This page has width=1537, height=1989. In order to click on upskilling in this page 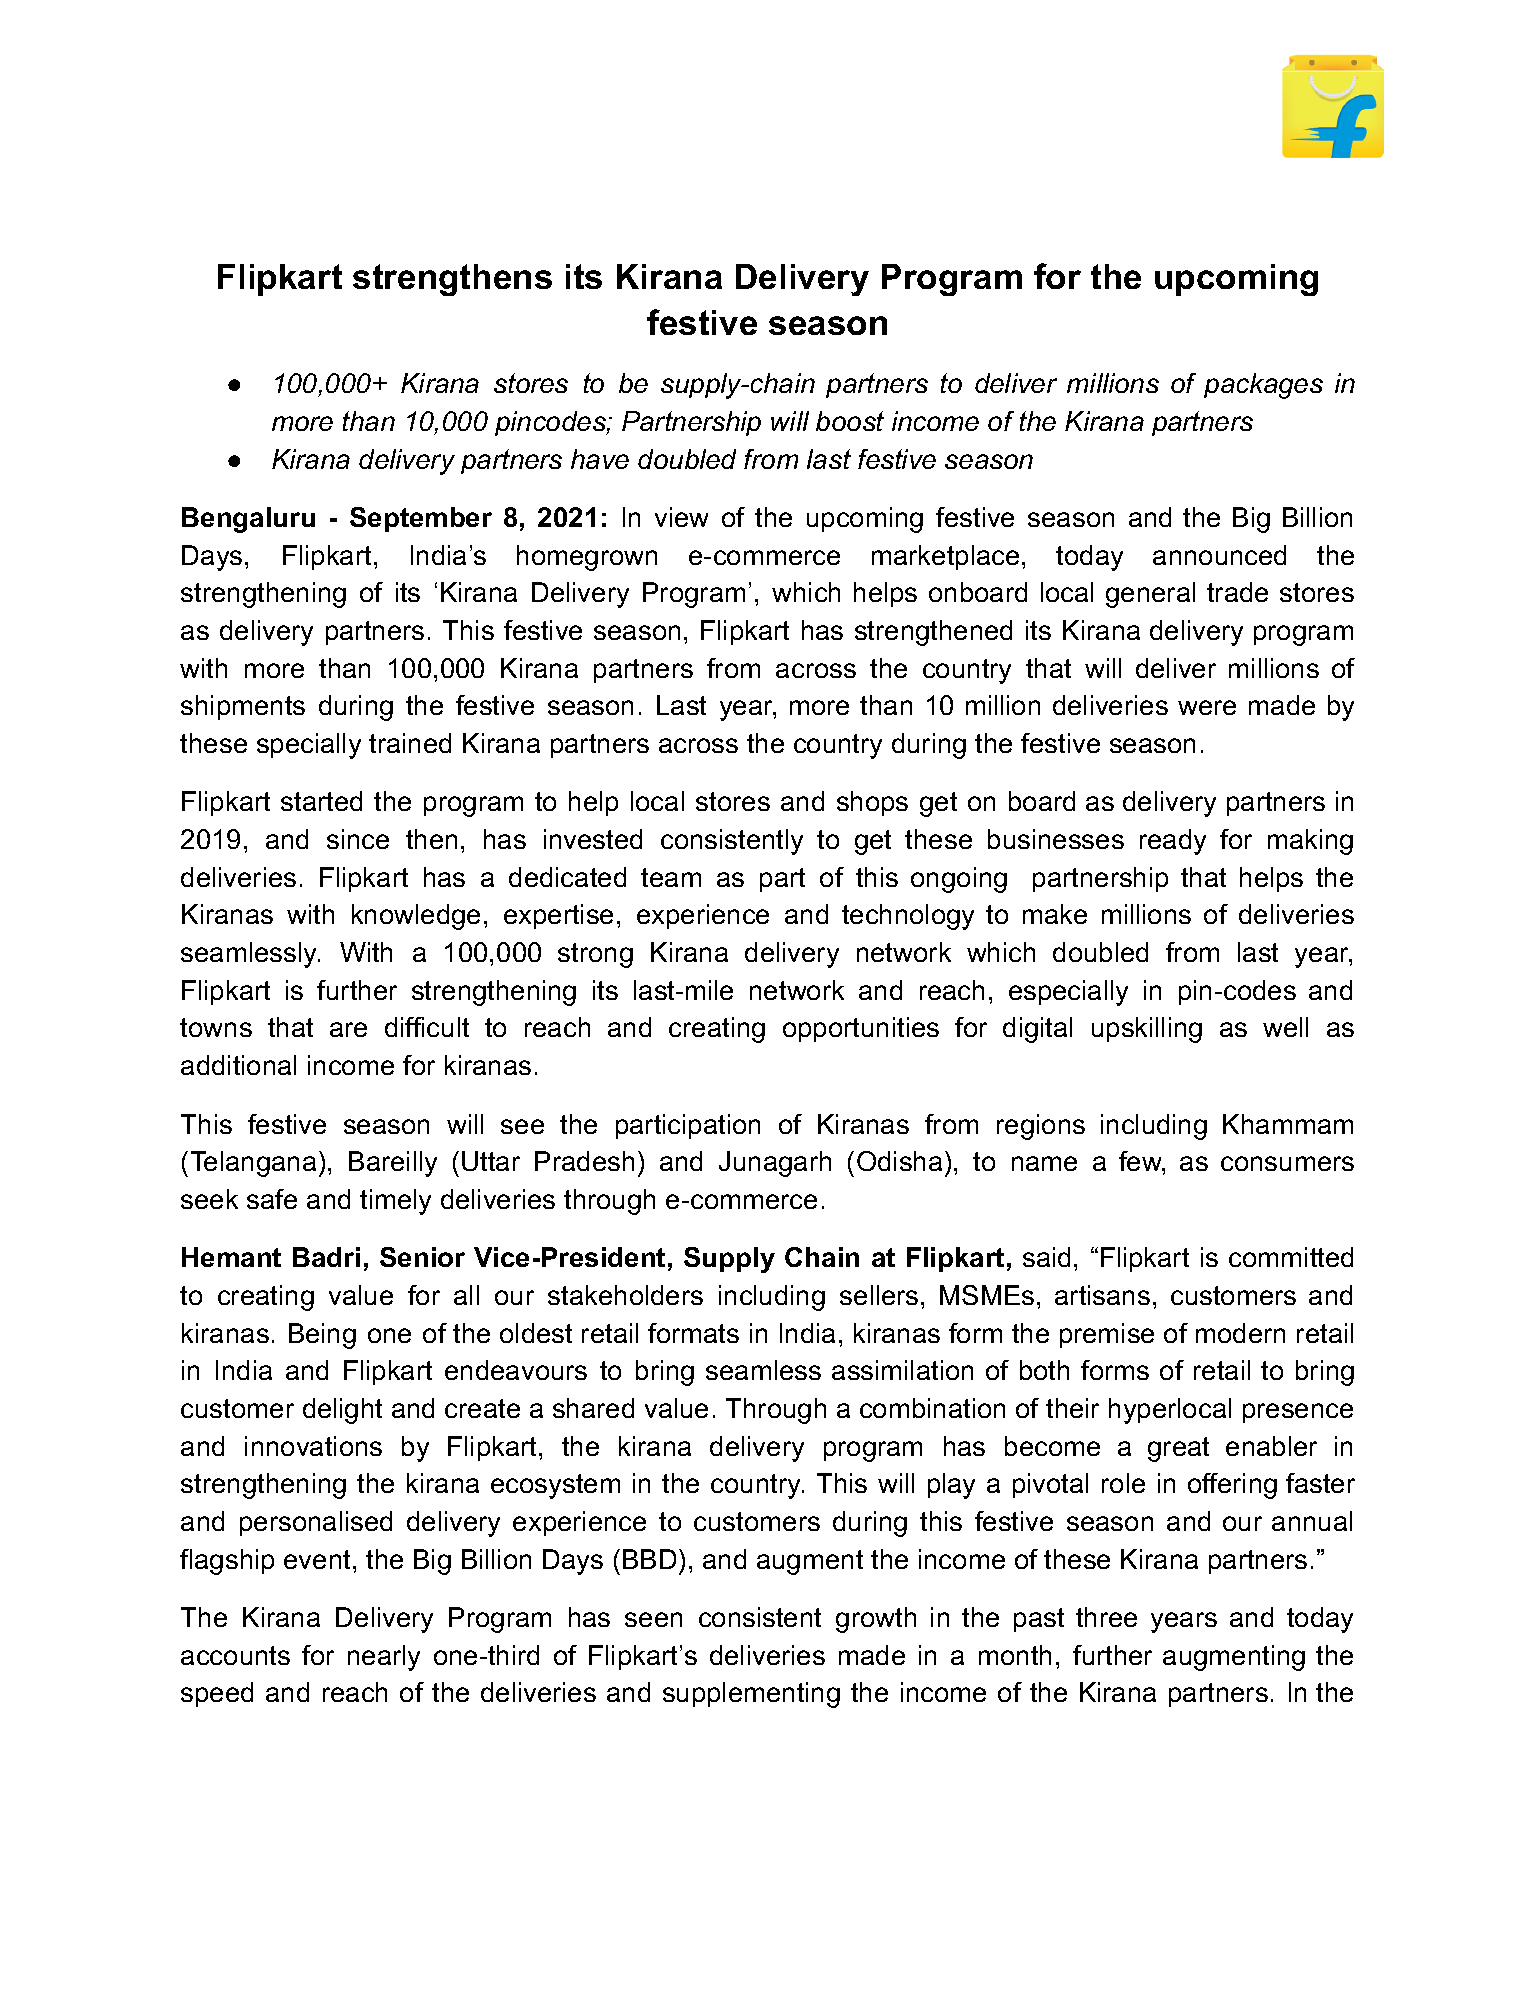, I will do `click(1147, 1030)`.
